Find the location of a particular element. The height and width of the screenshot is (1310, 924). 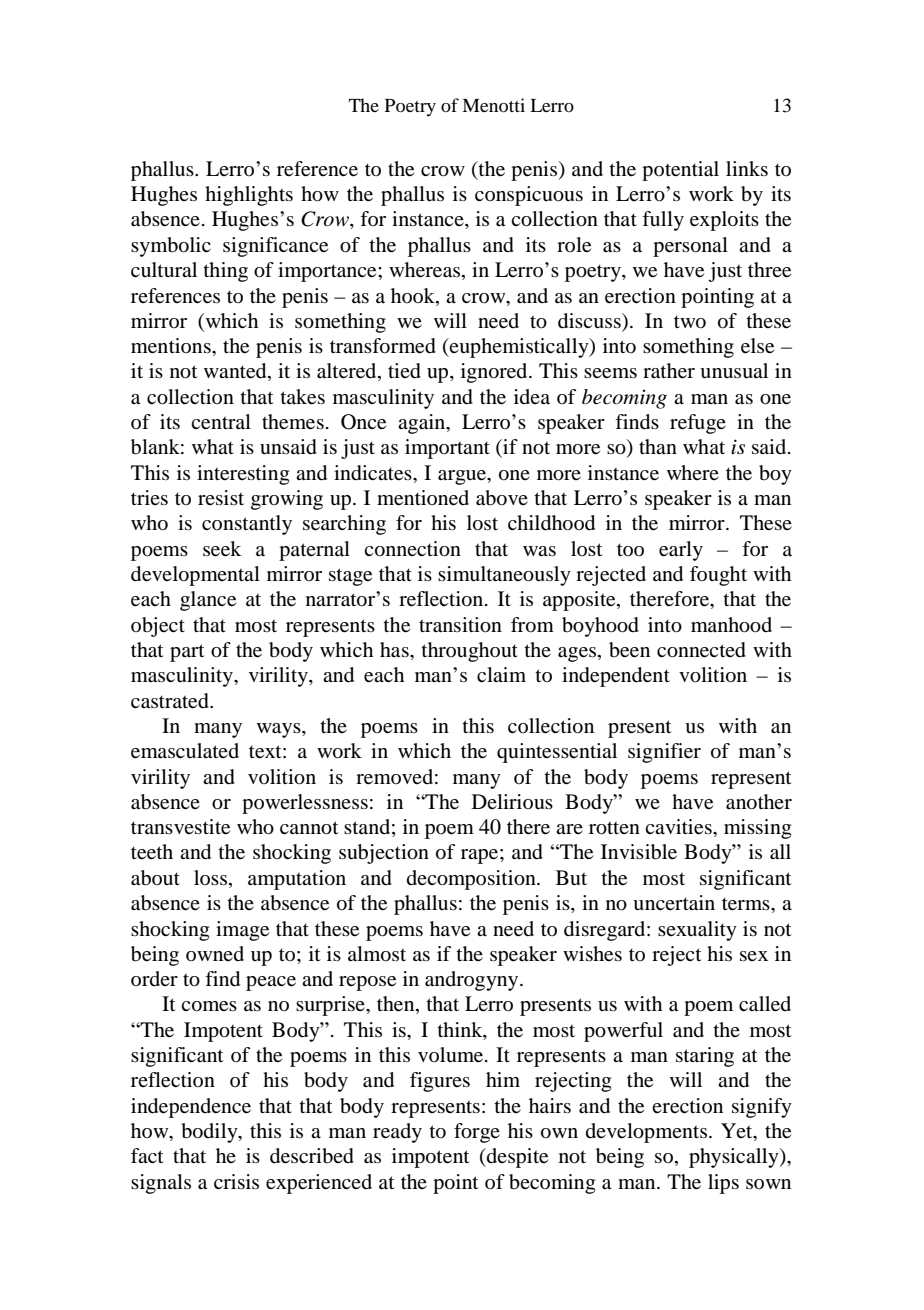

throughout is located at coordinates (469, 652).
